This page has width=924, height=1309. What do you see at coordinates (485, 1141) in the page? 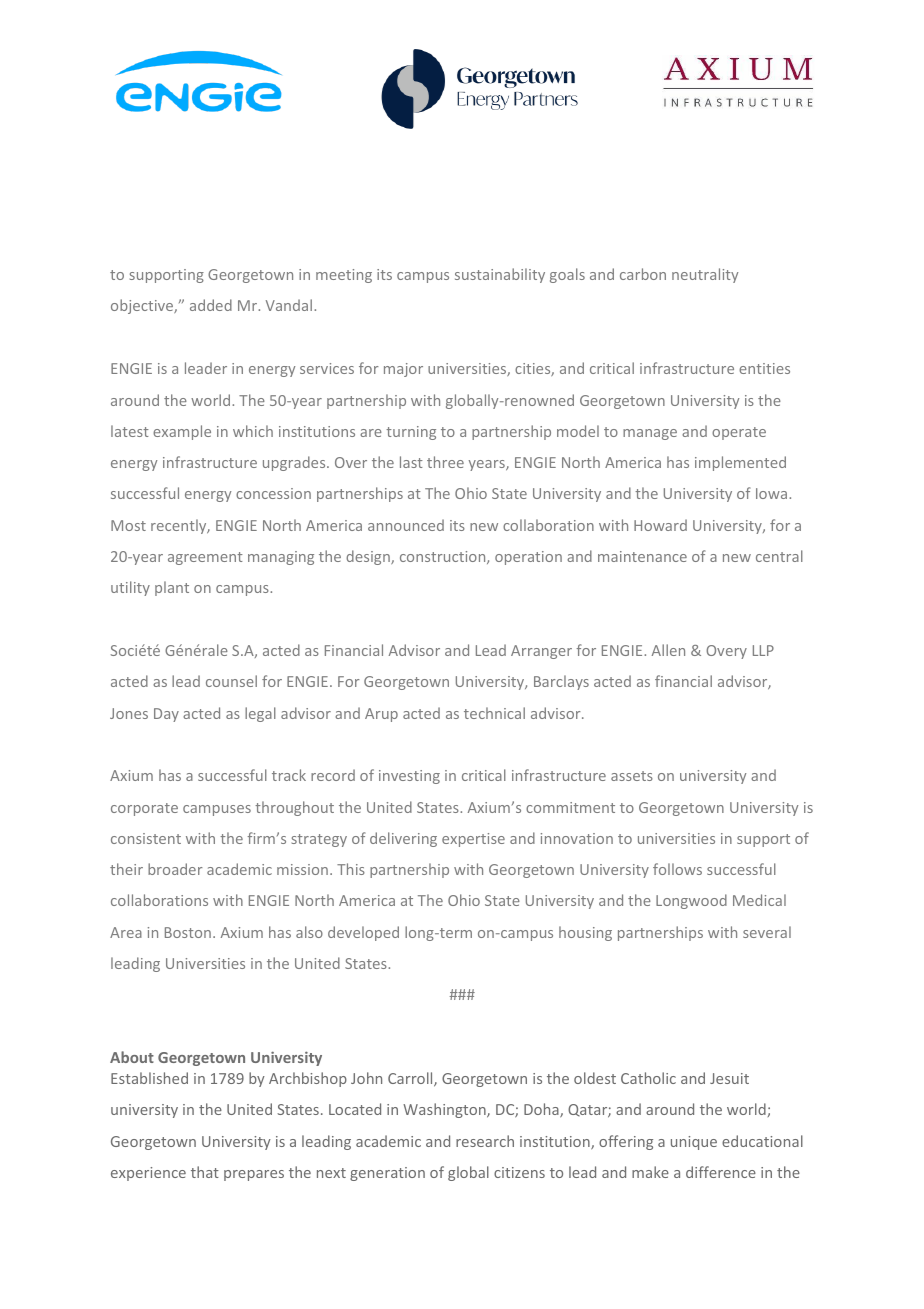
I see `research` at bounding box center [485, 1141].
